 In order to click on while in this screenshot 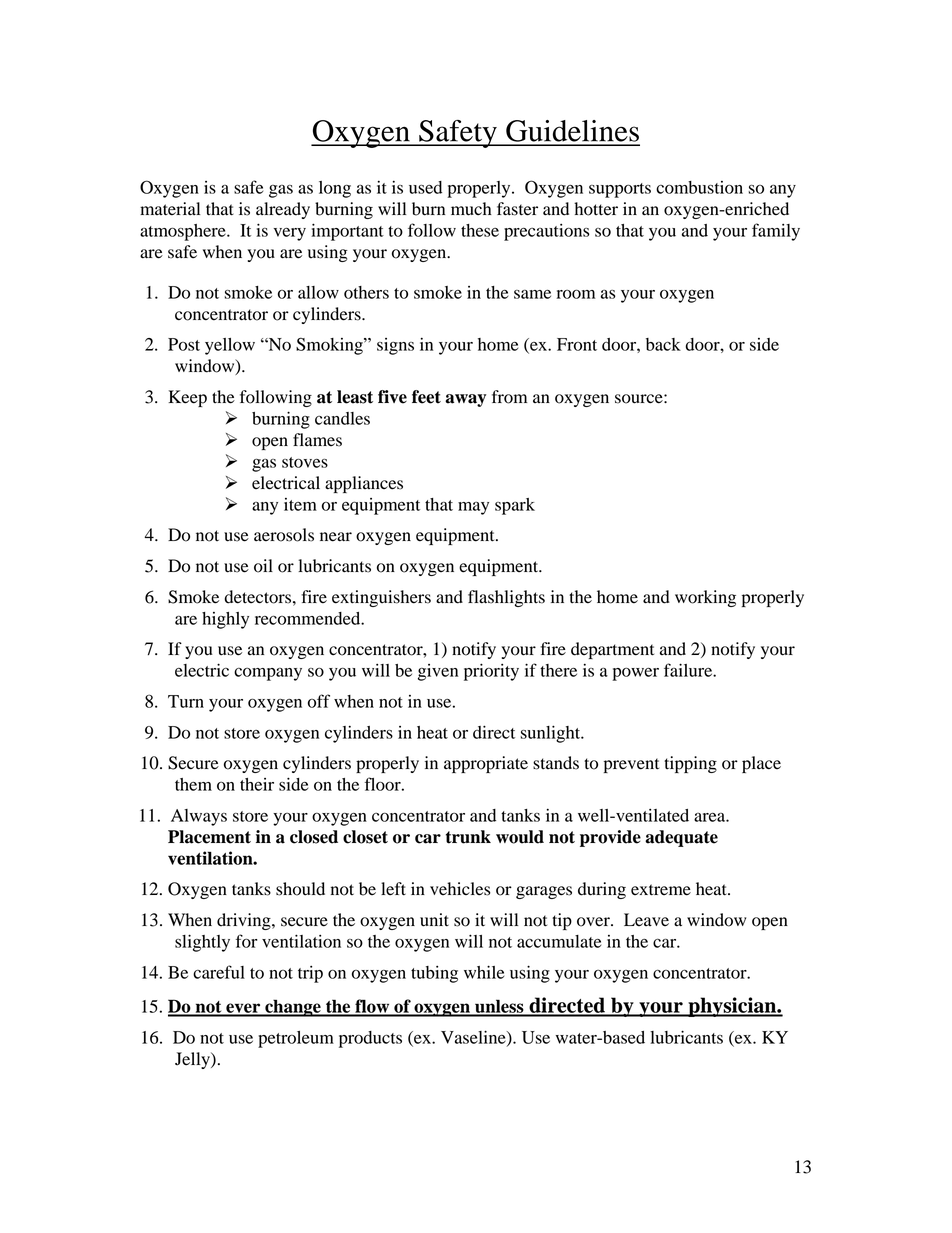, I will do `click(484, 972)`.
